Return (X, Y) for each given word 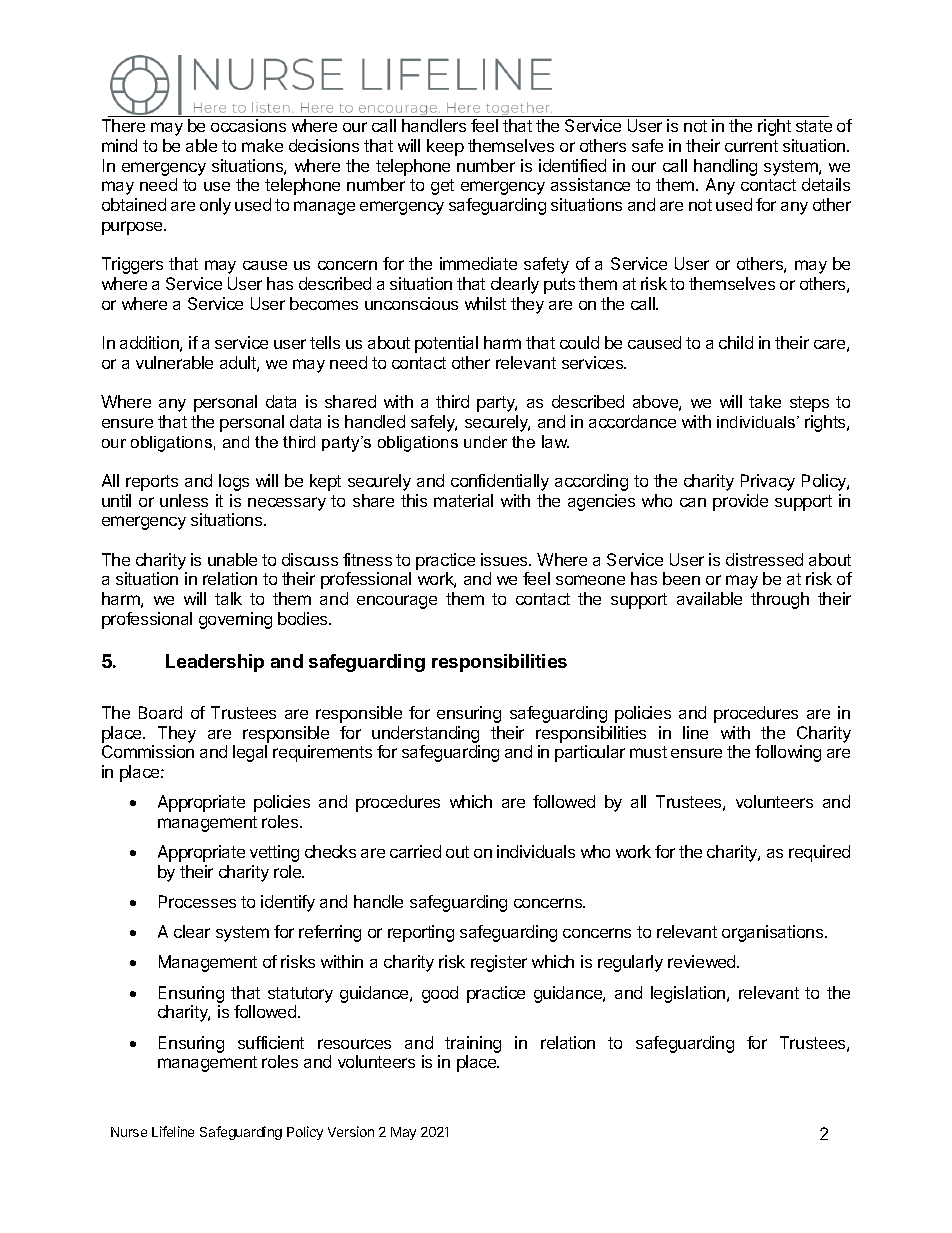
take (765, 401)
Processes (197, 901)
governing (235, 620)
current (751, 146)
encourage (397, 602)
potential (446, 344)
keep (445, 147)
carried (415, 851)
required (819, 853)
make (262, 145)
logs (234, 482)
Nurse (129, 1132)
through (780, 600)
